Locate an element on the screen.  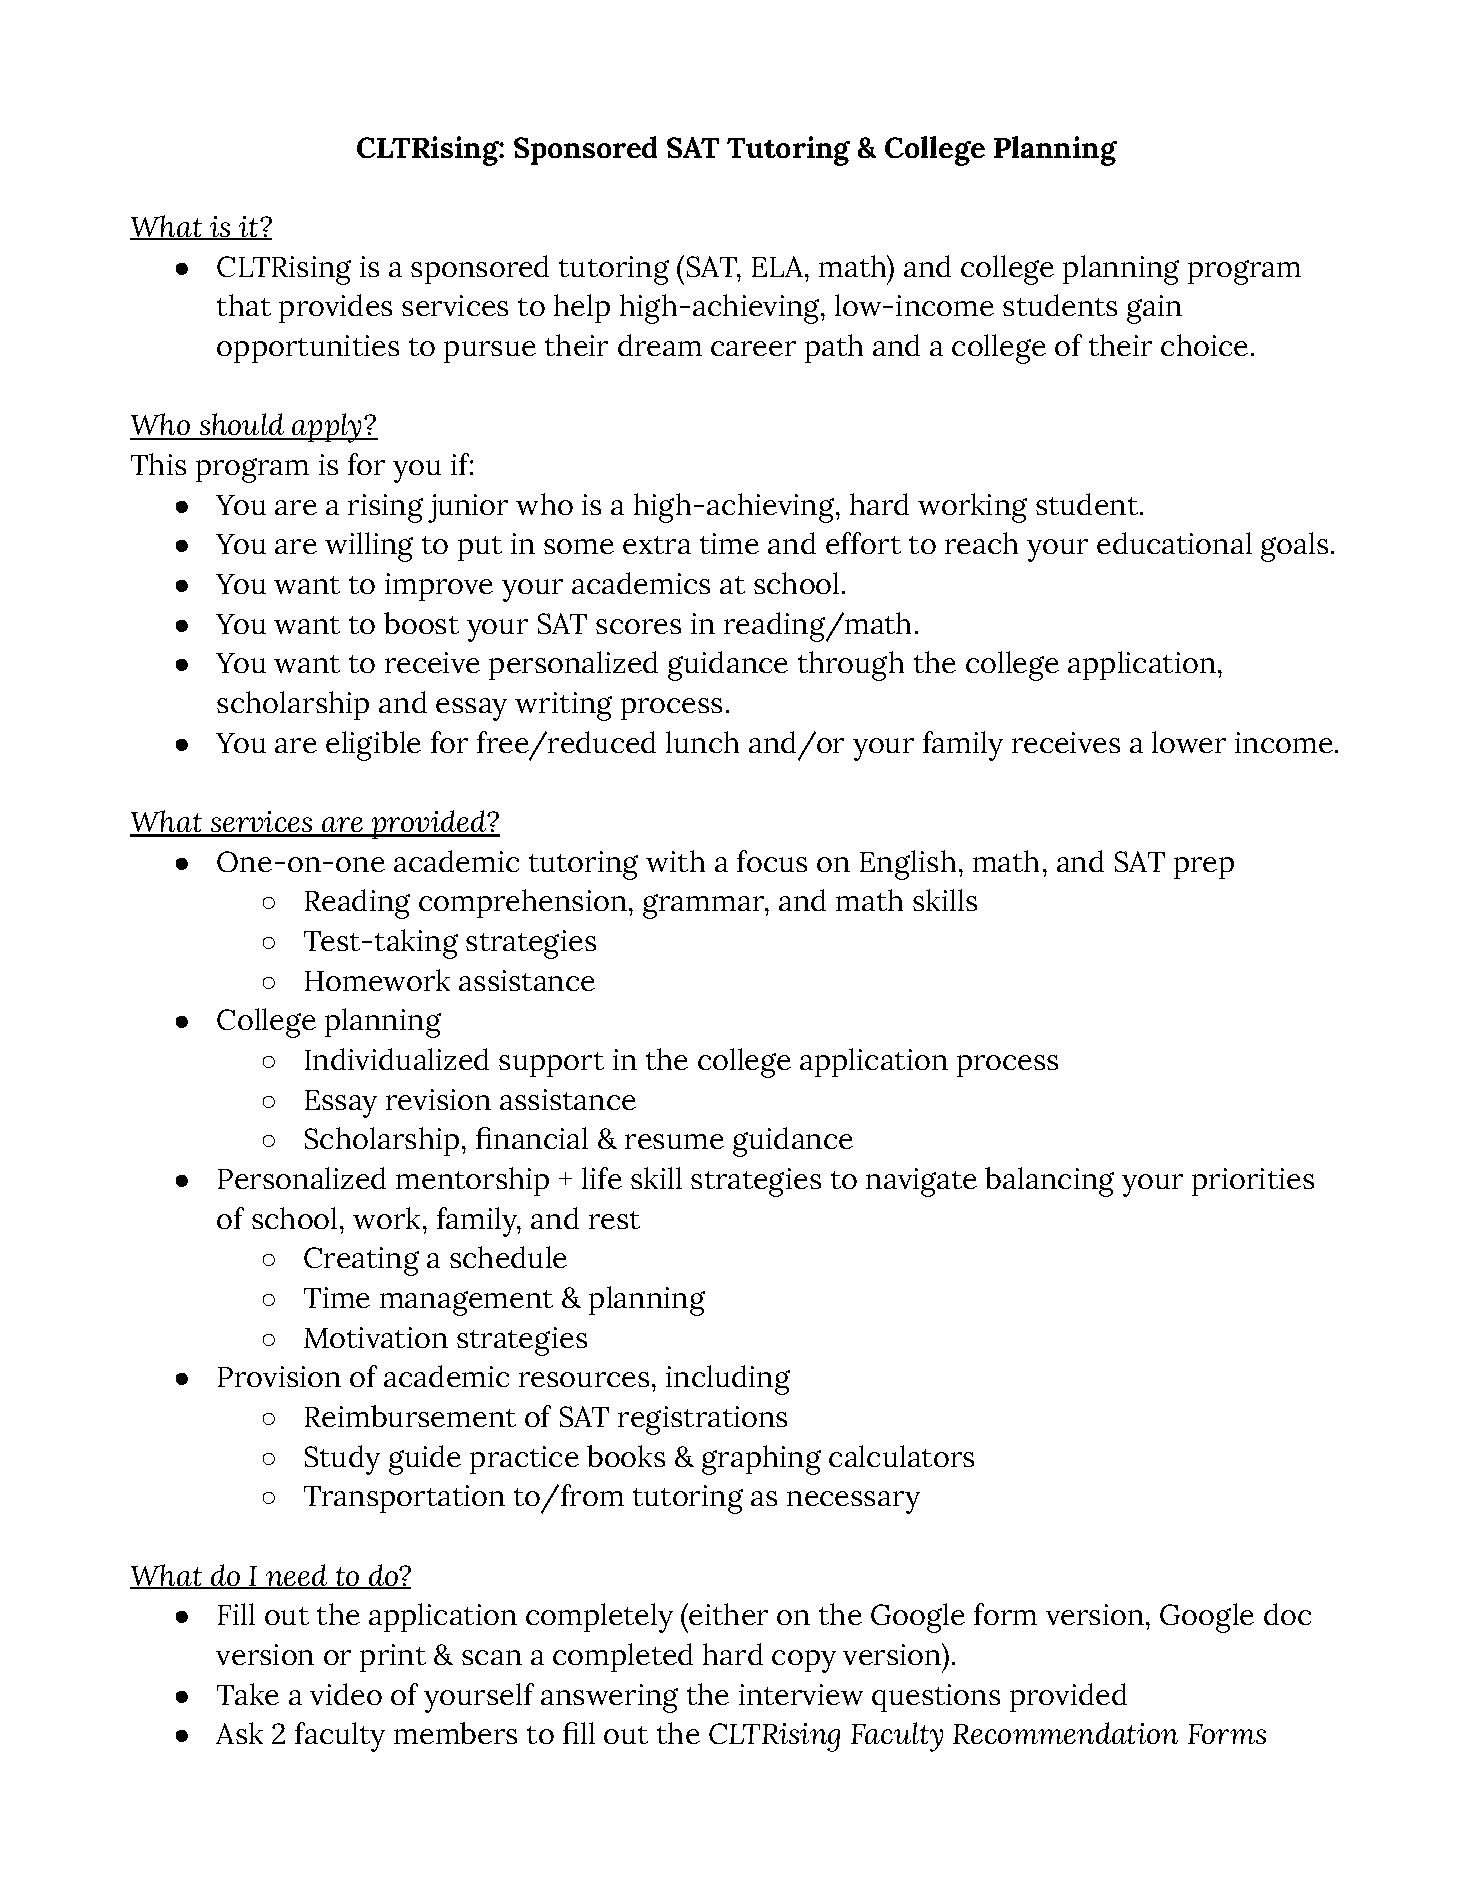
provides is located at coordinates (335, 308).
